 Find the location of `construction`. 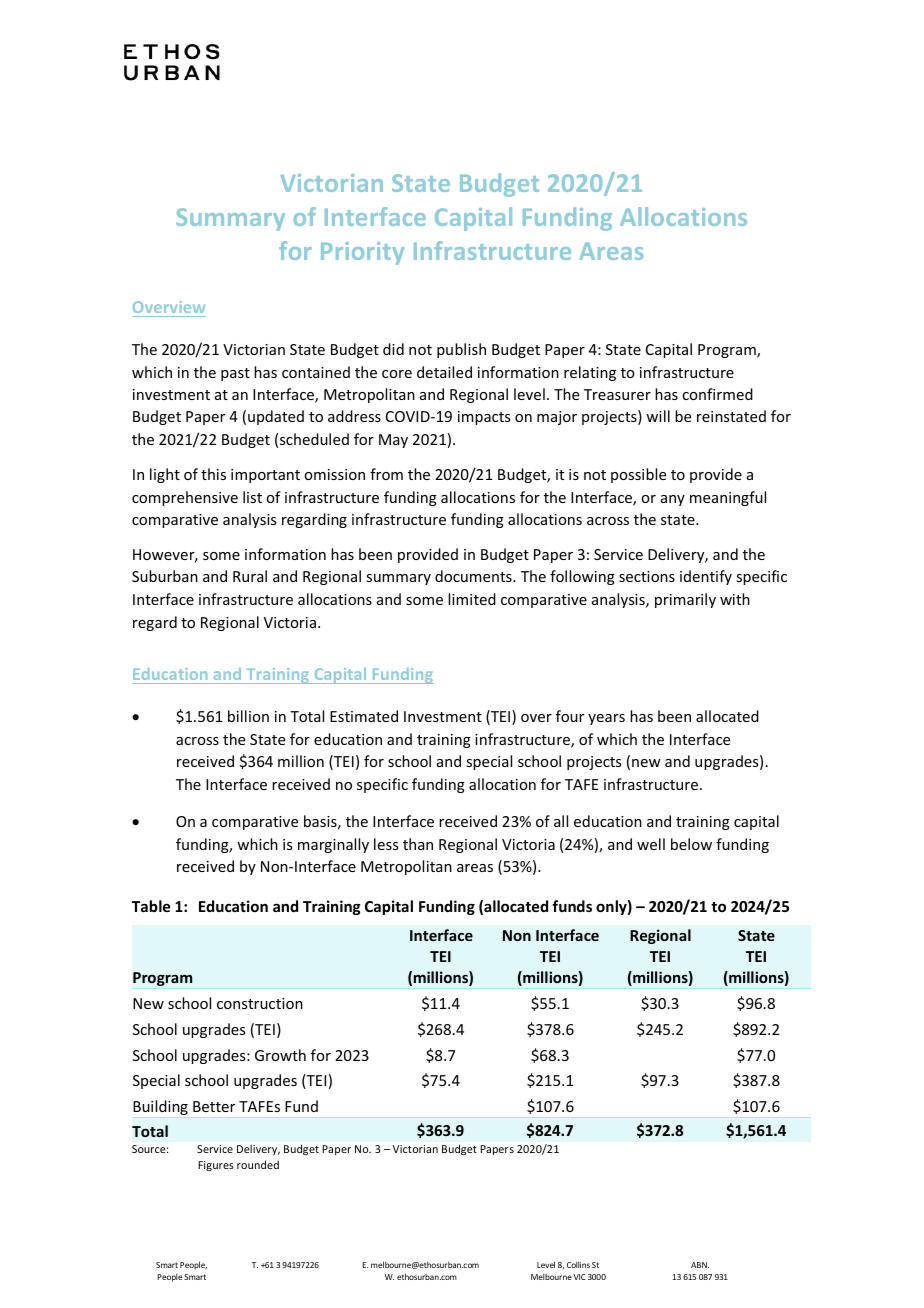

construction is located at coordinates (260, 1003).
